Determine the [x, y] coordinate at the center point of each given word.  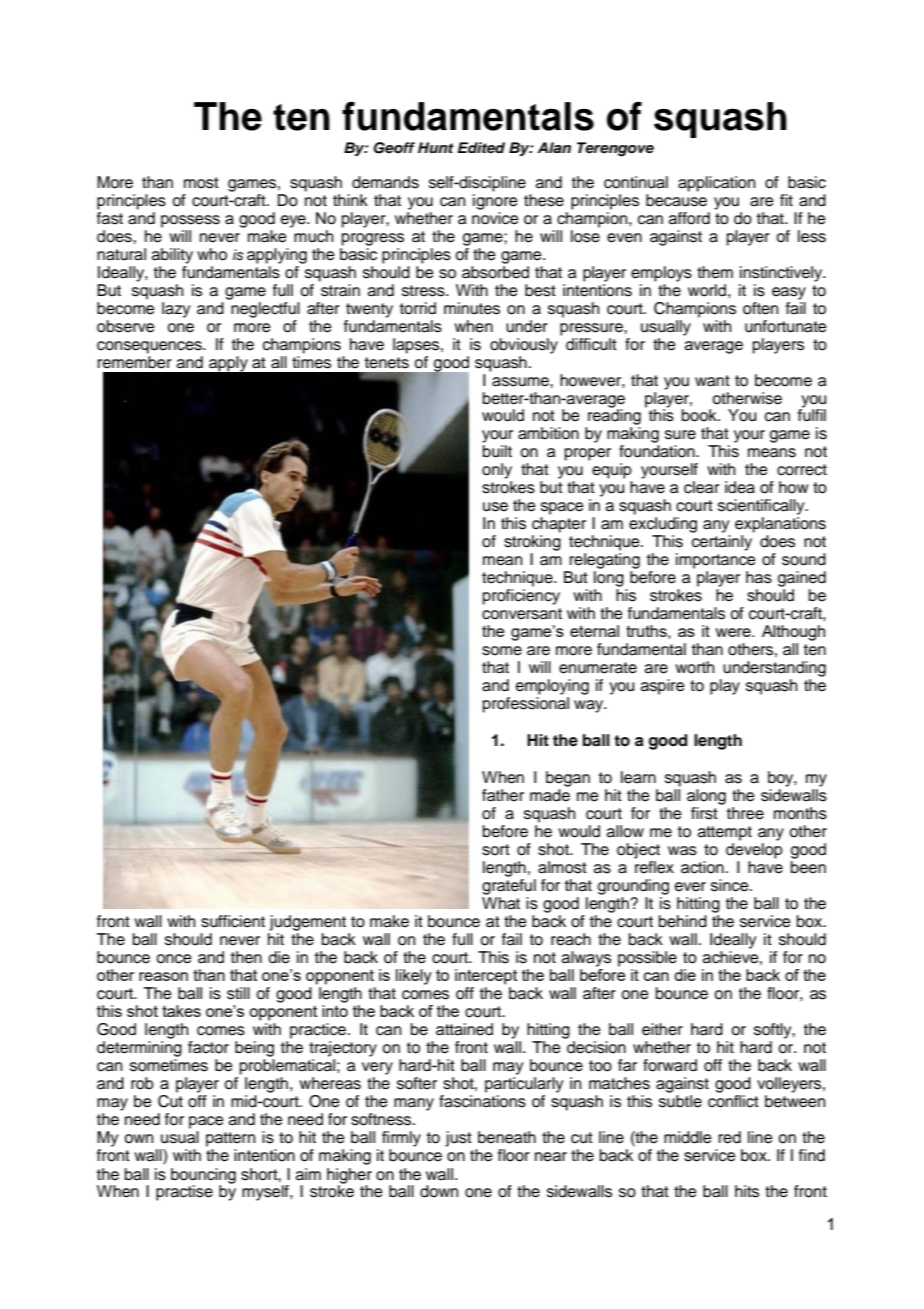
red [730, 1137]
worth [694, 667]
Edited [481, 148]
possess [190, 221]
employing [552, 687]
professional [526, 705]
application [716, 184]
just [458, 1139]
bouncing [203, 1177]
